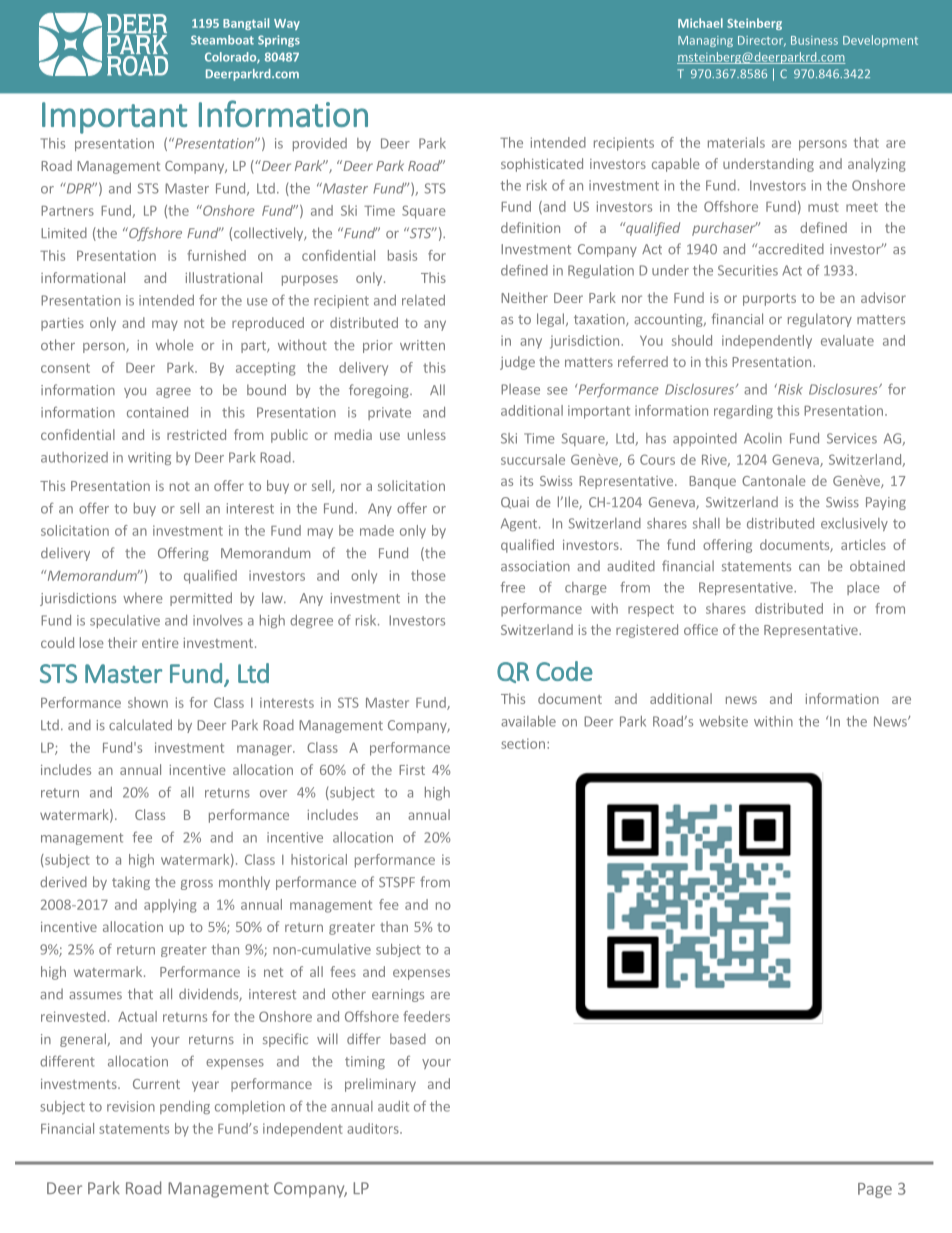  What do you see at coordinates (427, 434) in the document?
I see `unless` at bounding box center [427, 434].
